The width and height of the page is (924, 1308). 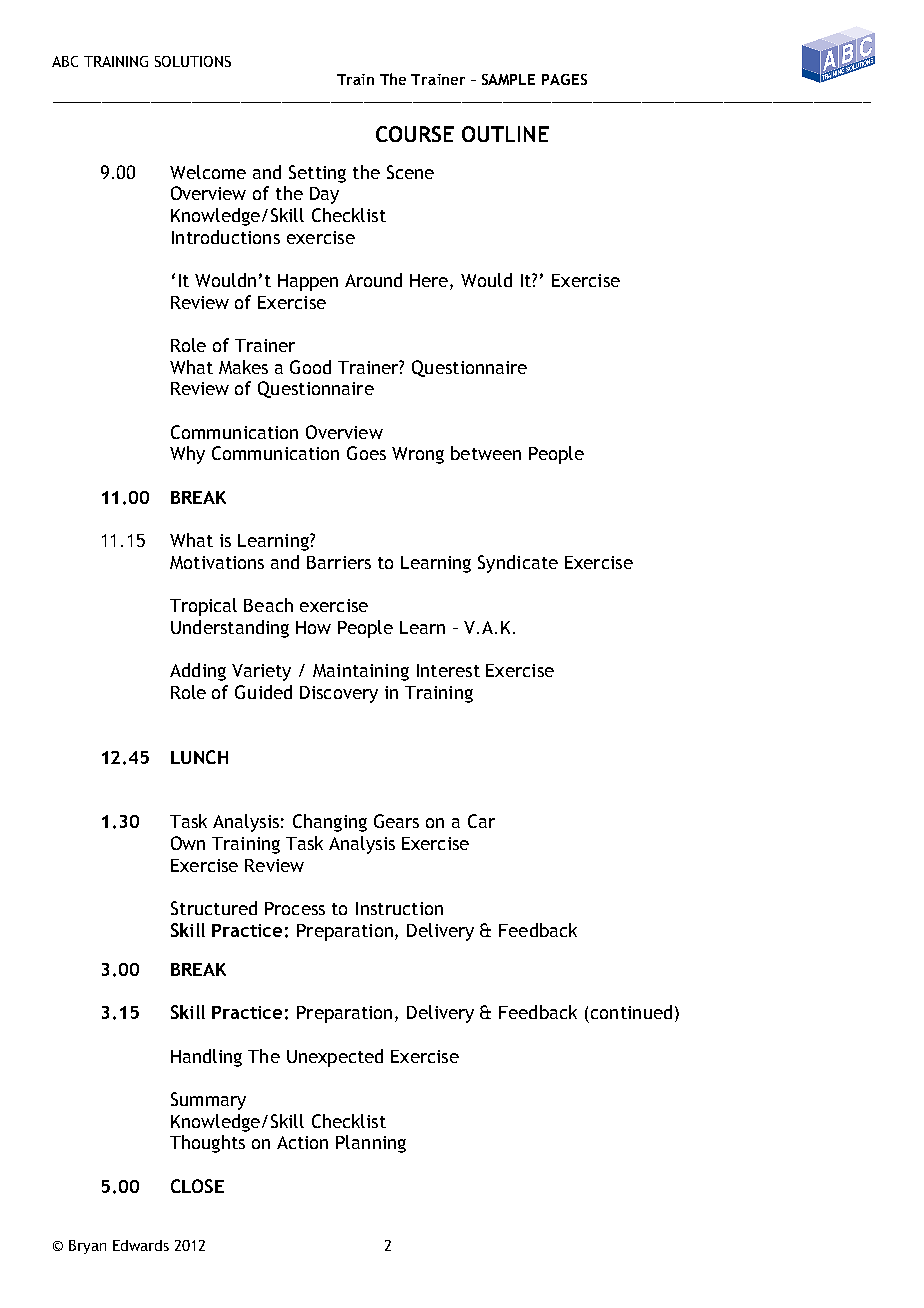 I want to click on PAGES, so click(x=564, y=79).
